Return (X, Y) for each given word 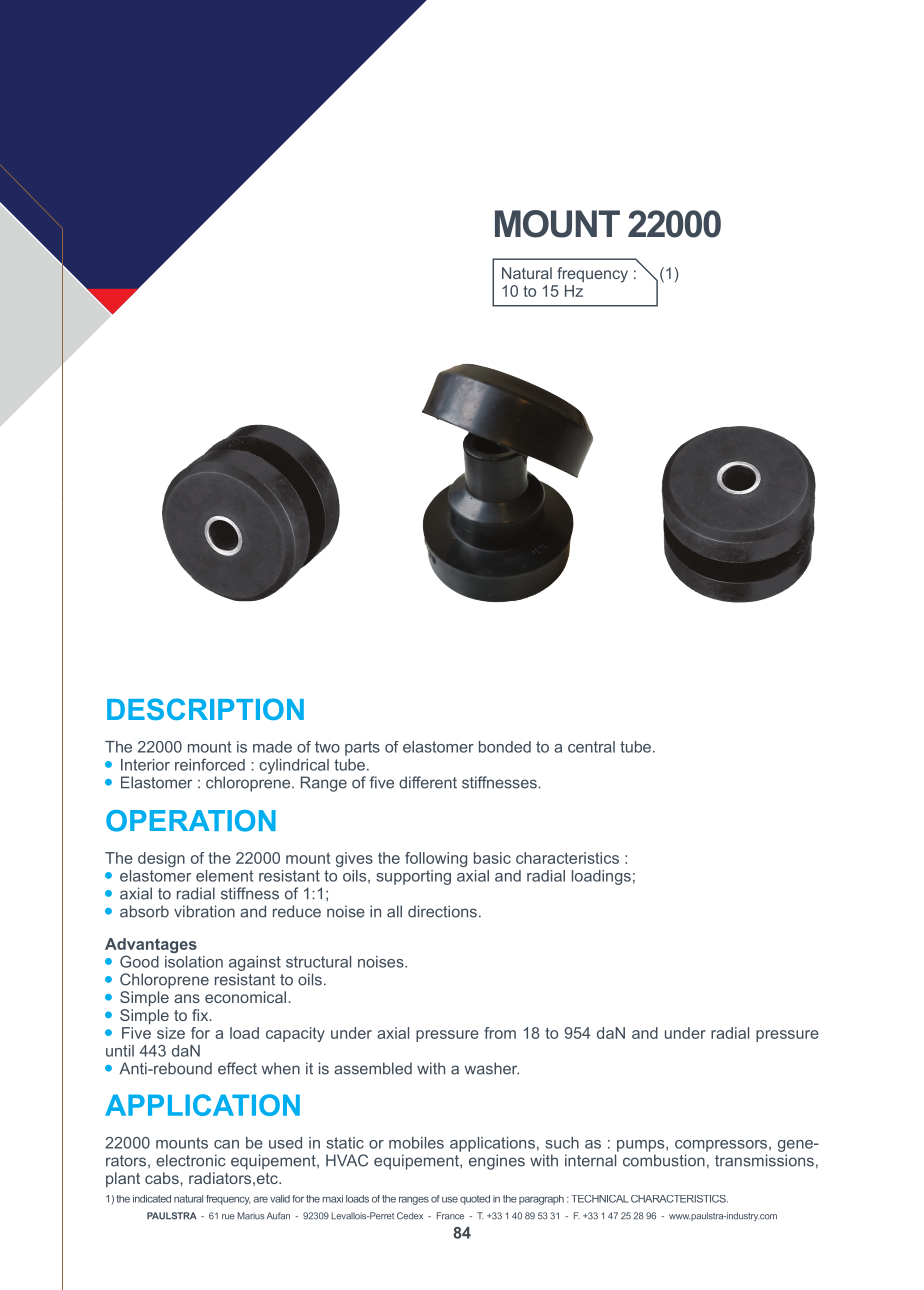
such (562, 1143)
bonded (505, 747)
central (591, 747)
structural (318, 962)
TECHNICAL (599, 1199)
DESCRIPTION (205, 709)
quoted (475, 1200)
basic (492, 858)
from (500, 1033)
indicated (152, 1199)
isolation (194, 962)
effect (237, 1068)
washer (492, 1068)
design (161, 859)
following (436, 859)
